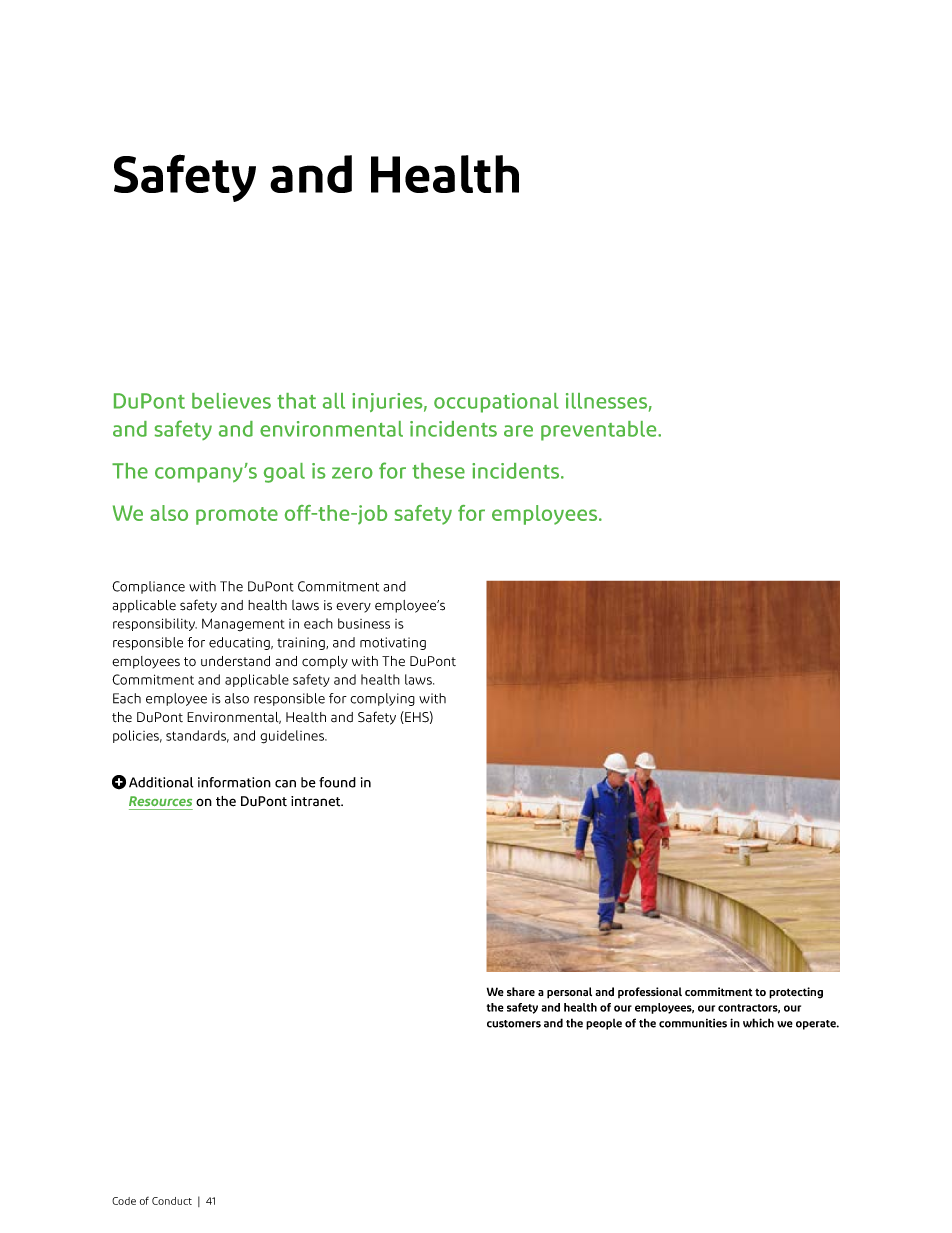  Describe the element at coordinates (514, 1024) in the page. I see `customers` at that location.
